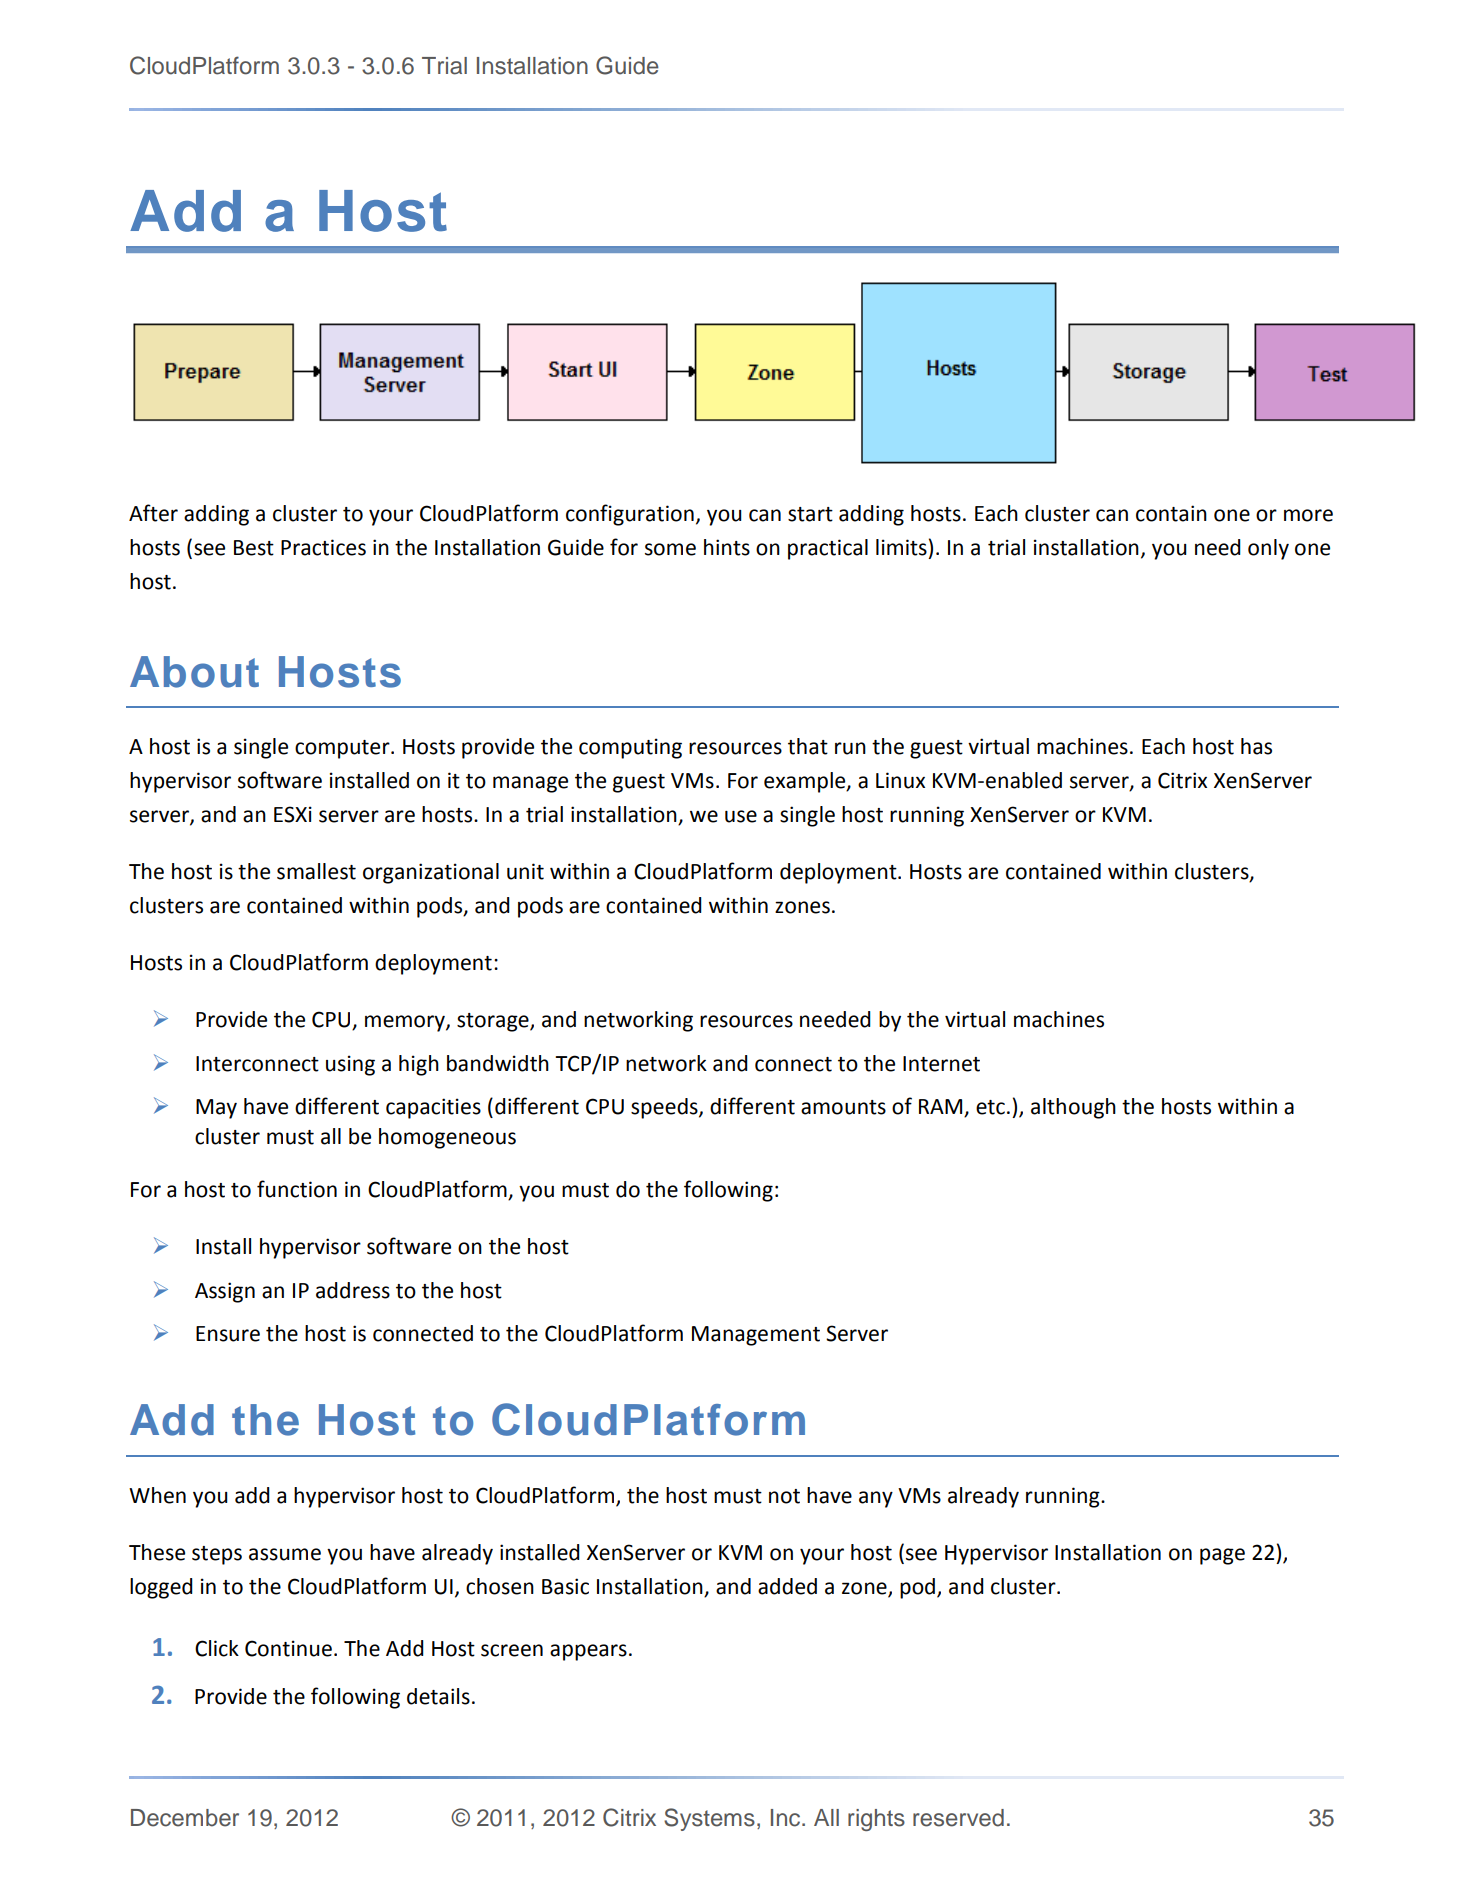 This image has height=1894, width=1464. I want to click on speeds, so click(665, 1108).
